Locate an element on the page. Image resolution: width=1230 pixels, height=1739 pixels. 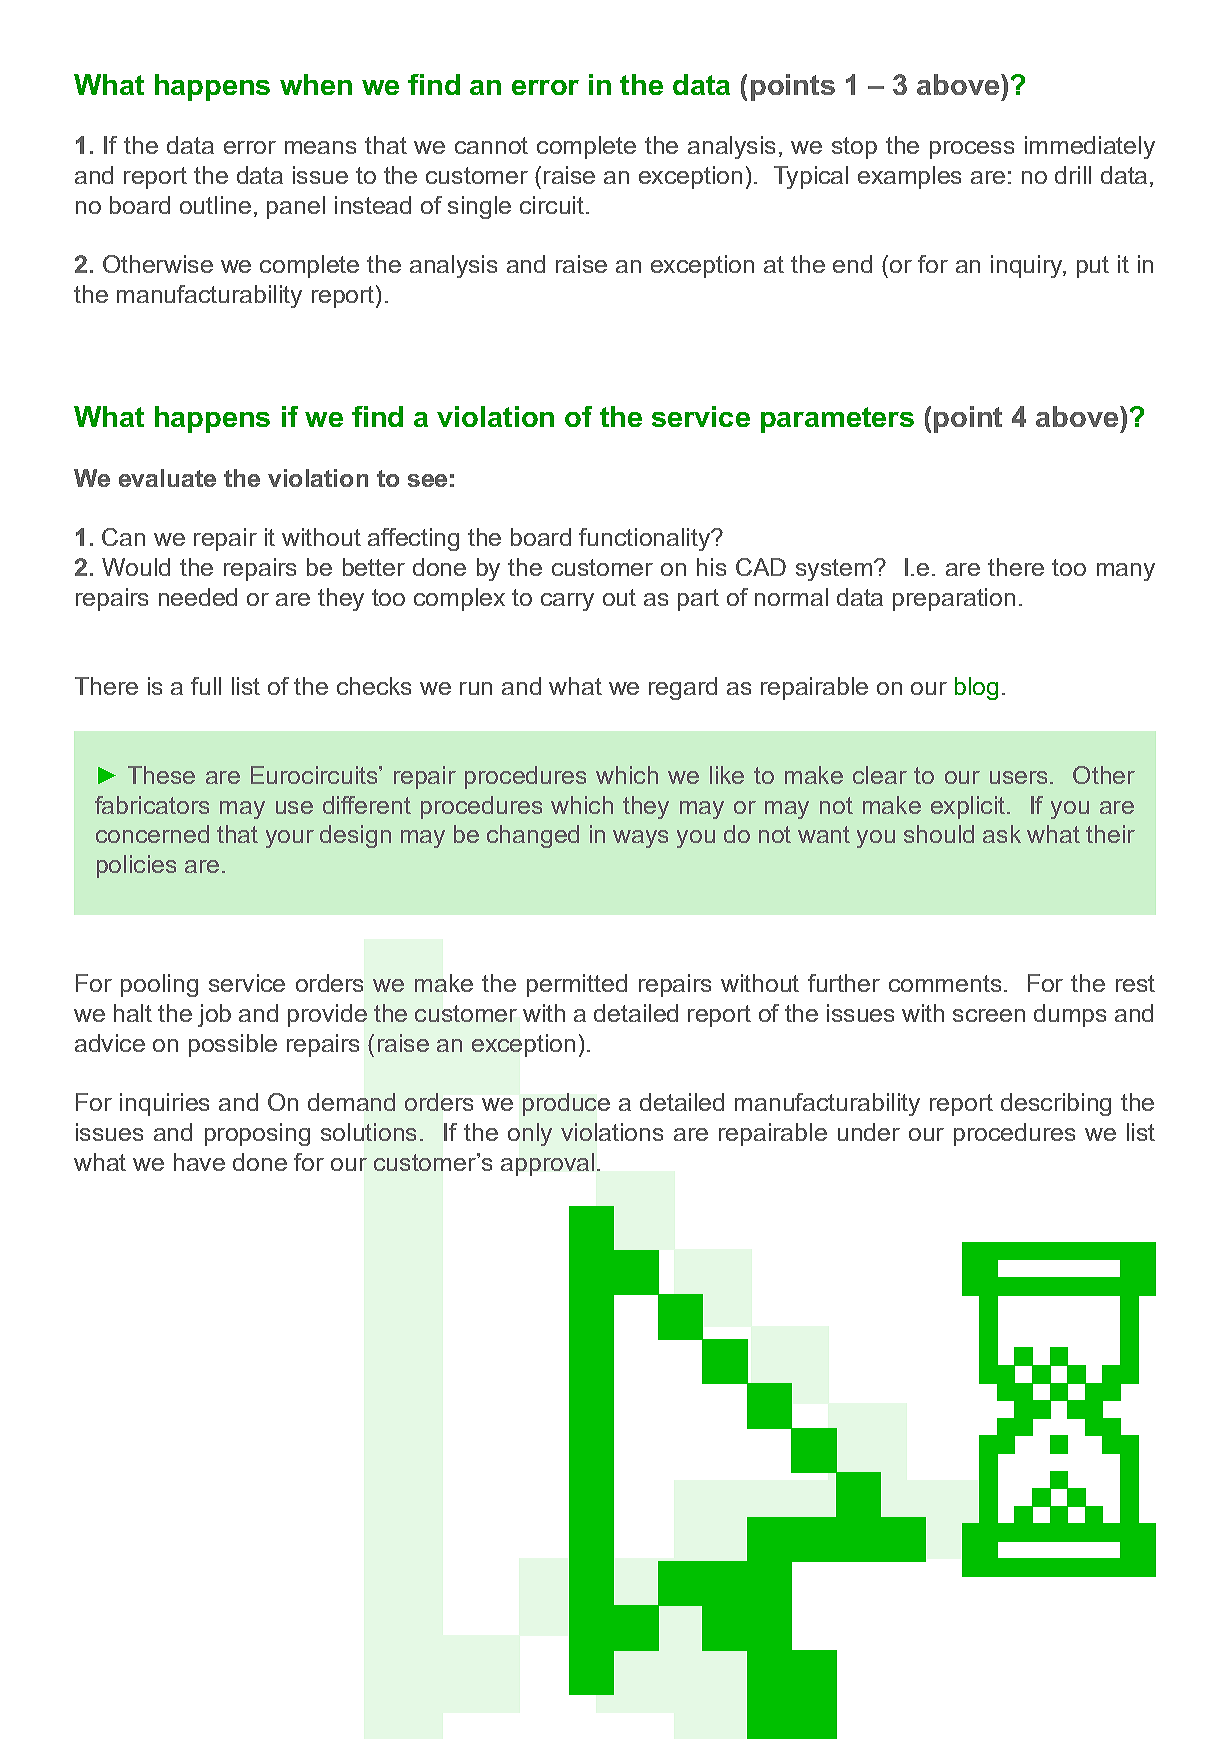
users is located at coordinates (1018, 777).
